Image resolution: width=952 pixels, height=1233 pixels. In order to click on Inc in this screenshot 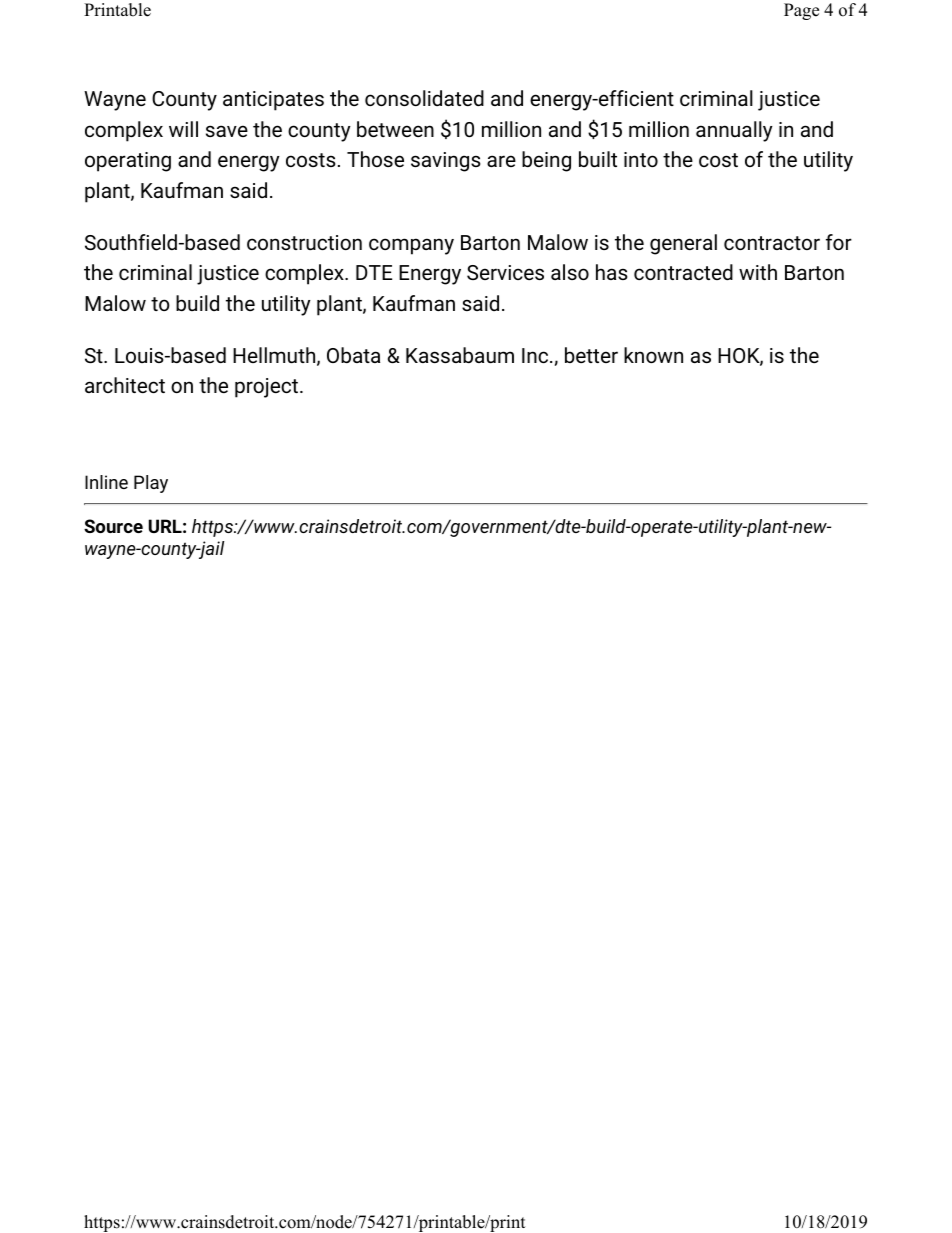, I will do `click(536, 355)`.
